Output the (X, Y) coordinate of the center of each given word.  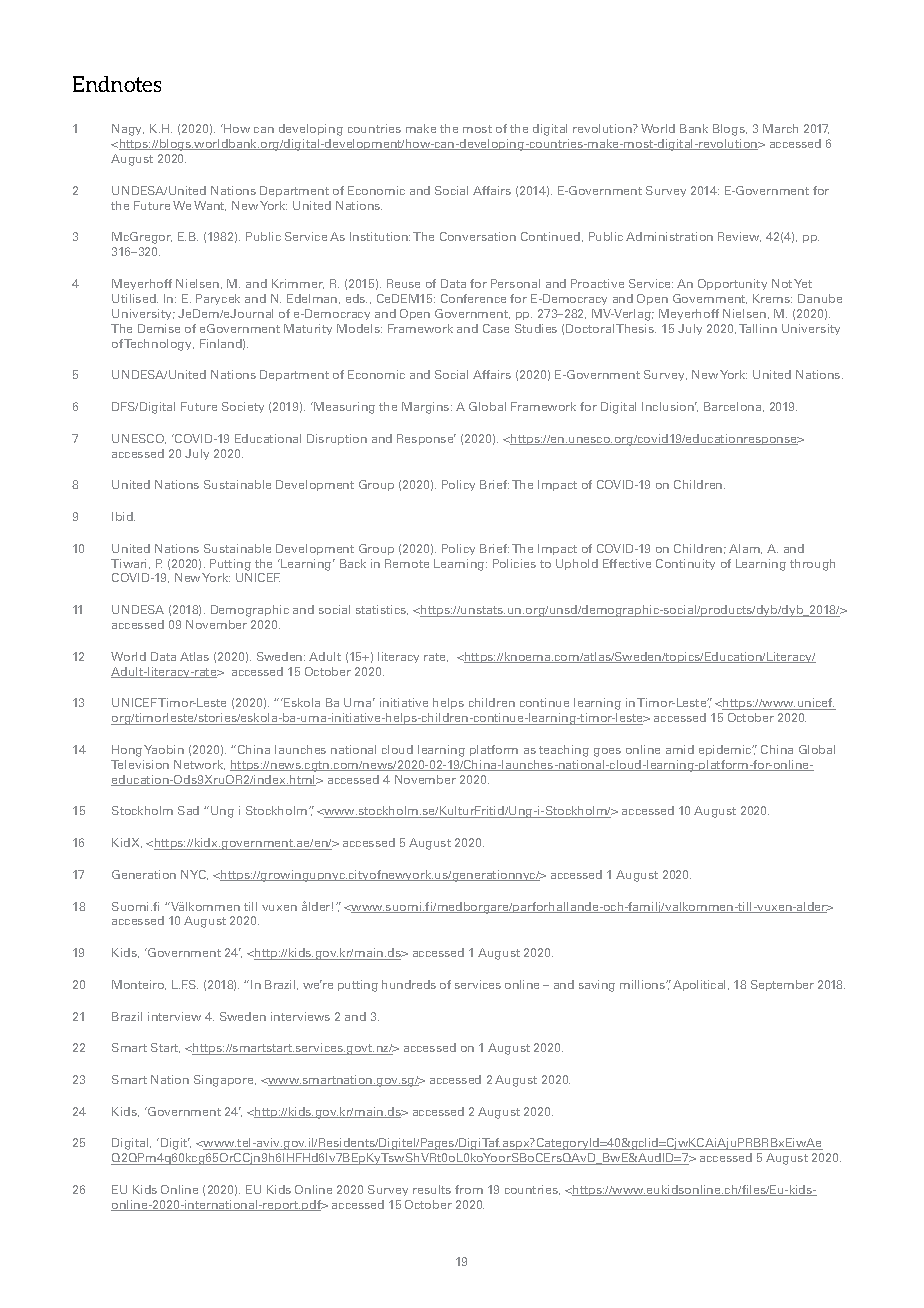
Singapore (225, 1081)
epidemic (726, 750)
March (780, 128)
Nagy (128, 130)
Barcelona (734, 407)
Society (243, 407)
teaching (564, 751)
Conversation (478, 236)
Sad (188, 810)
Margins (427, 408)
